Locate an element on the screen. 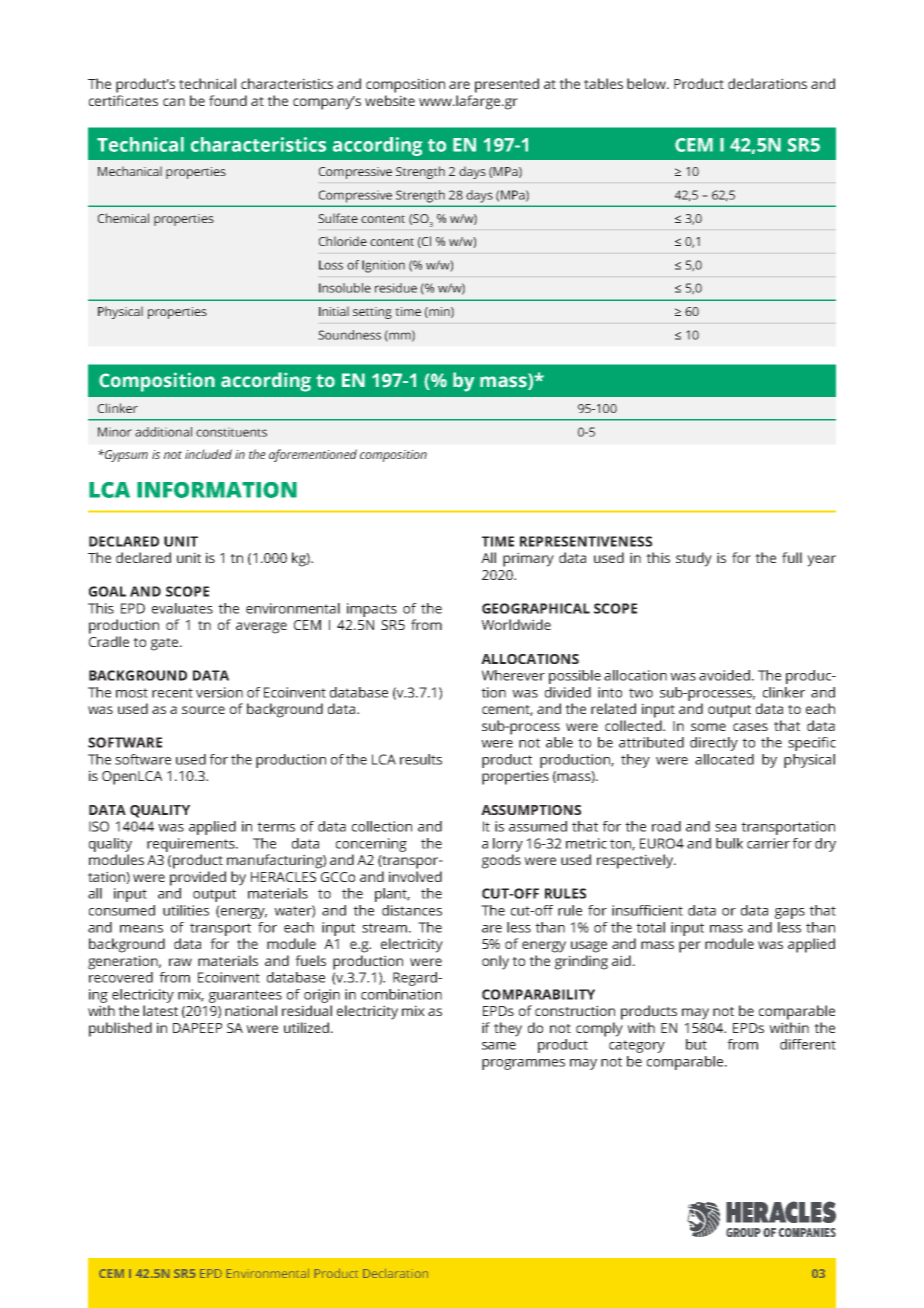  latest is located at coordinates (160, 1010).
